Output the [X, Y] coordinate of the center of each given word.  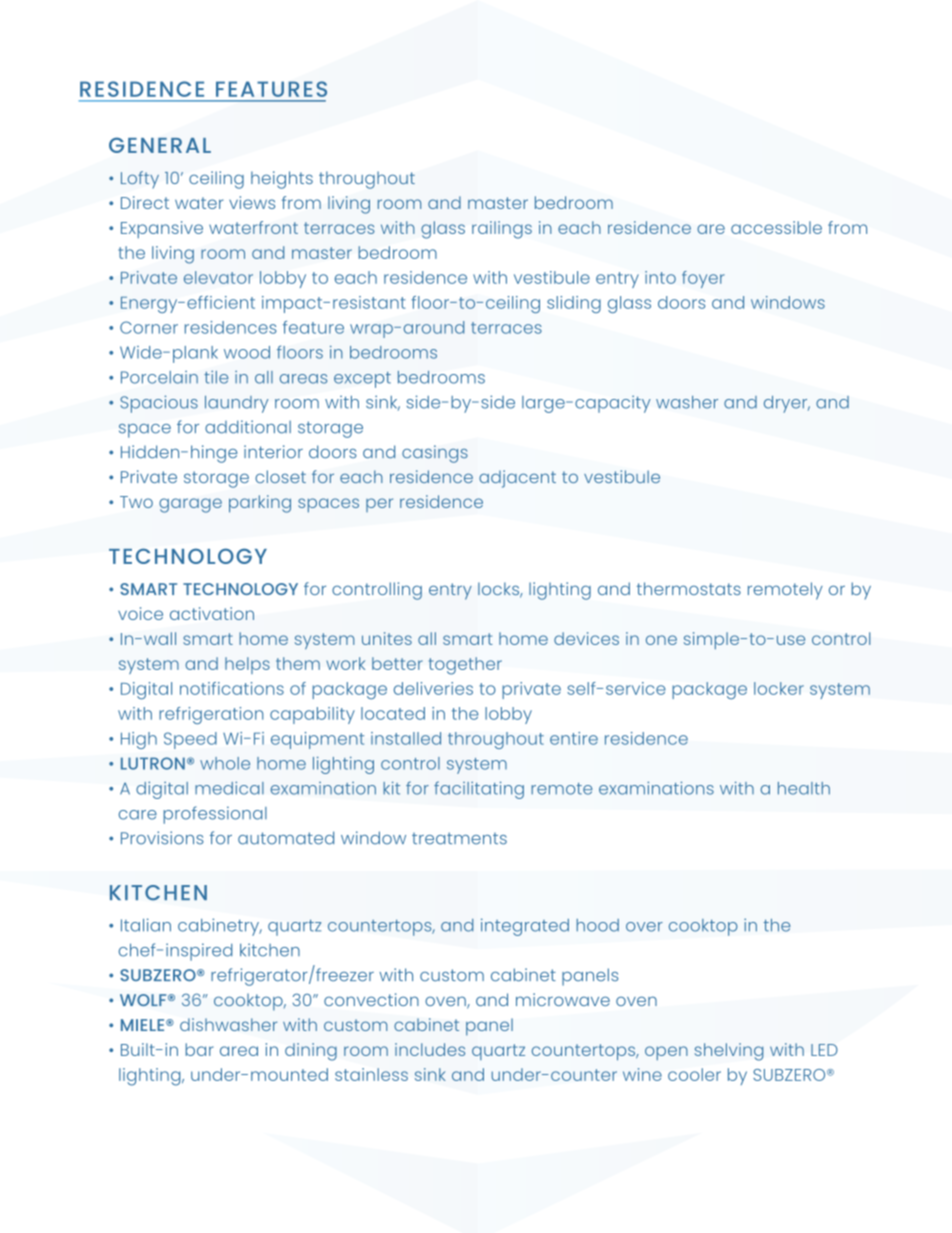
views [252, 202]
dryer [787, 404]
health [804, 788]
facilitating [479, 790]
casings [435, 454]
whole [225, 763]
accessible [776, 227]
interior [273, 451]
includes [430, 1049]
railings [502, 230]
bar [200, 1049]
